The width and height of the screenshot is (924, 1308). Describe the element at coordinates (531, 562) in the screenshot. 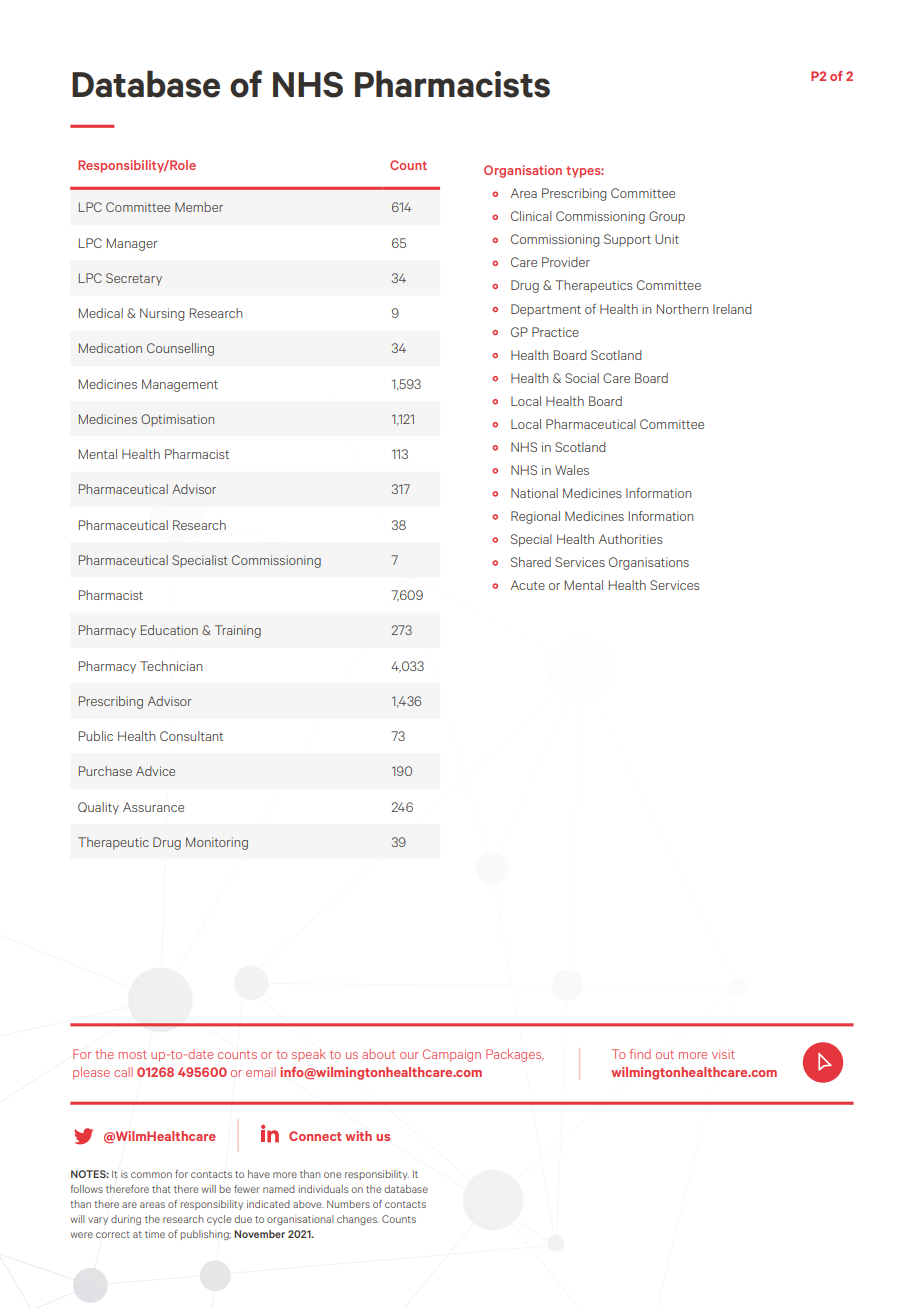

I see `Shared` at that location.
